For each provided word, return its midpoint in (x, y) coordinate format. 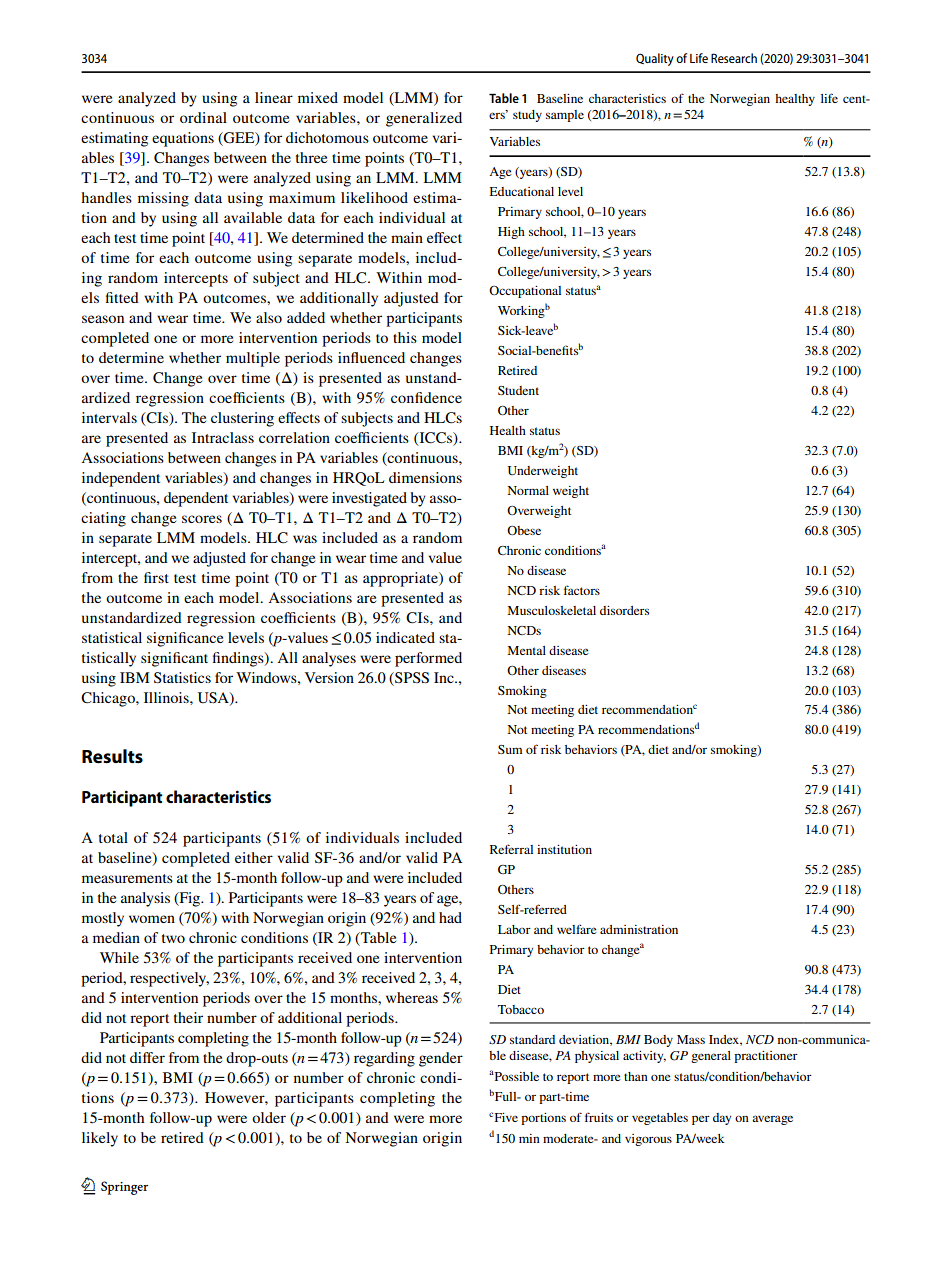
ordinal (203, 117)
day (722, 1119)
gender (441, 1059)
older (269, 1117)
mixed (318, 97)
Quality (655, 59)
